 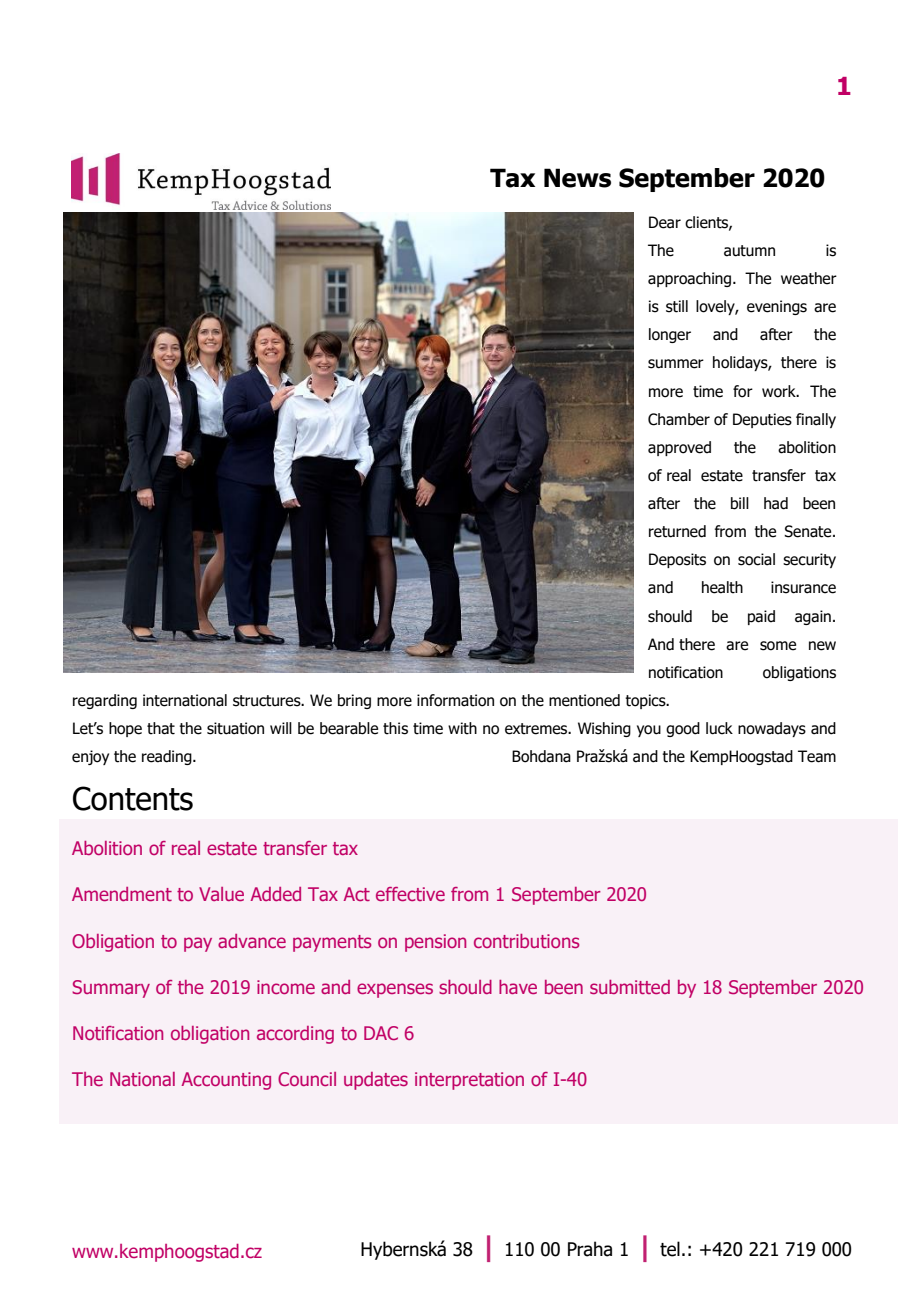 I want to click on tel, so click(x=670, y=1249).
